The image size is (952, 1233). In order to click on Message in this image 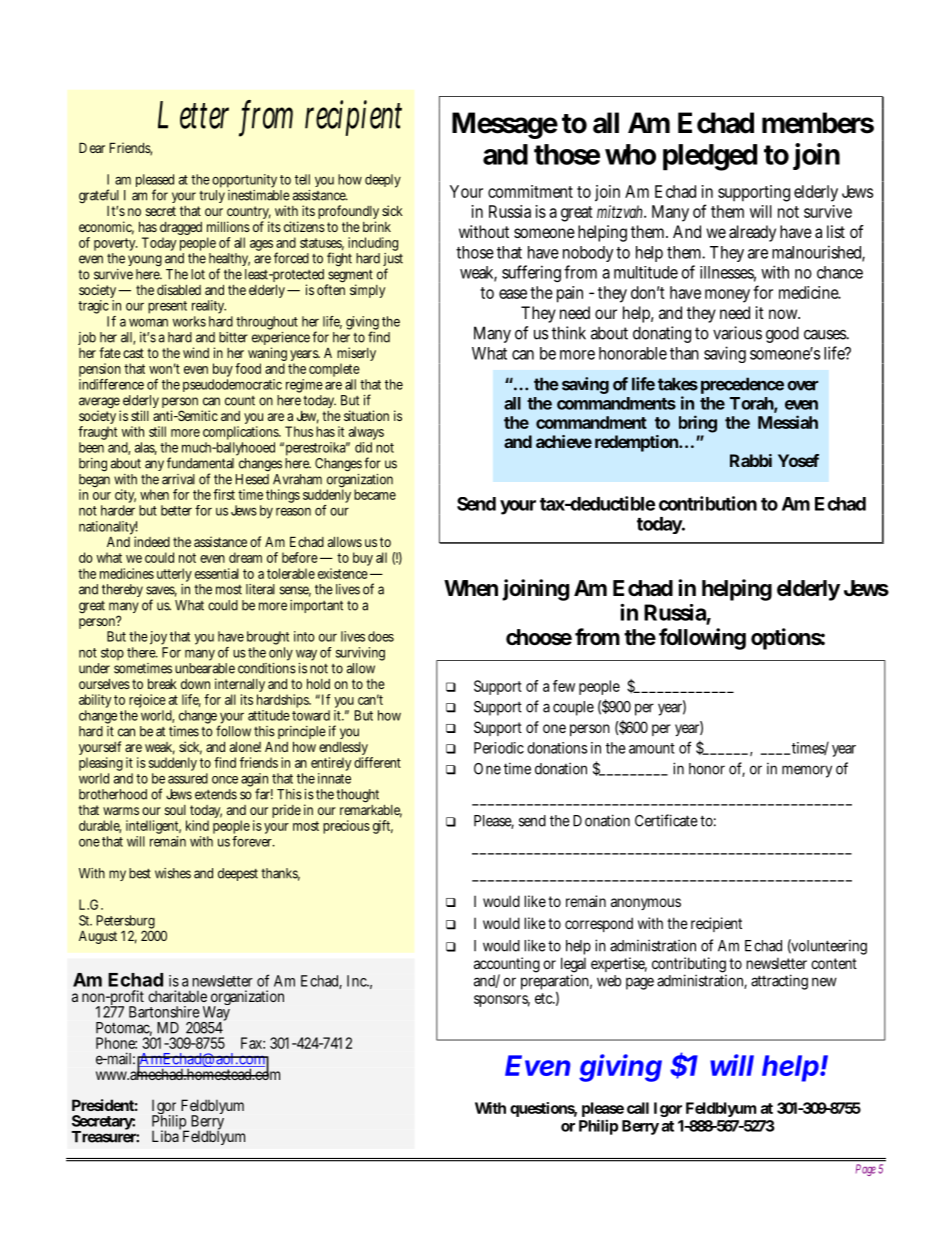, I will do `click(505, 125)`.
